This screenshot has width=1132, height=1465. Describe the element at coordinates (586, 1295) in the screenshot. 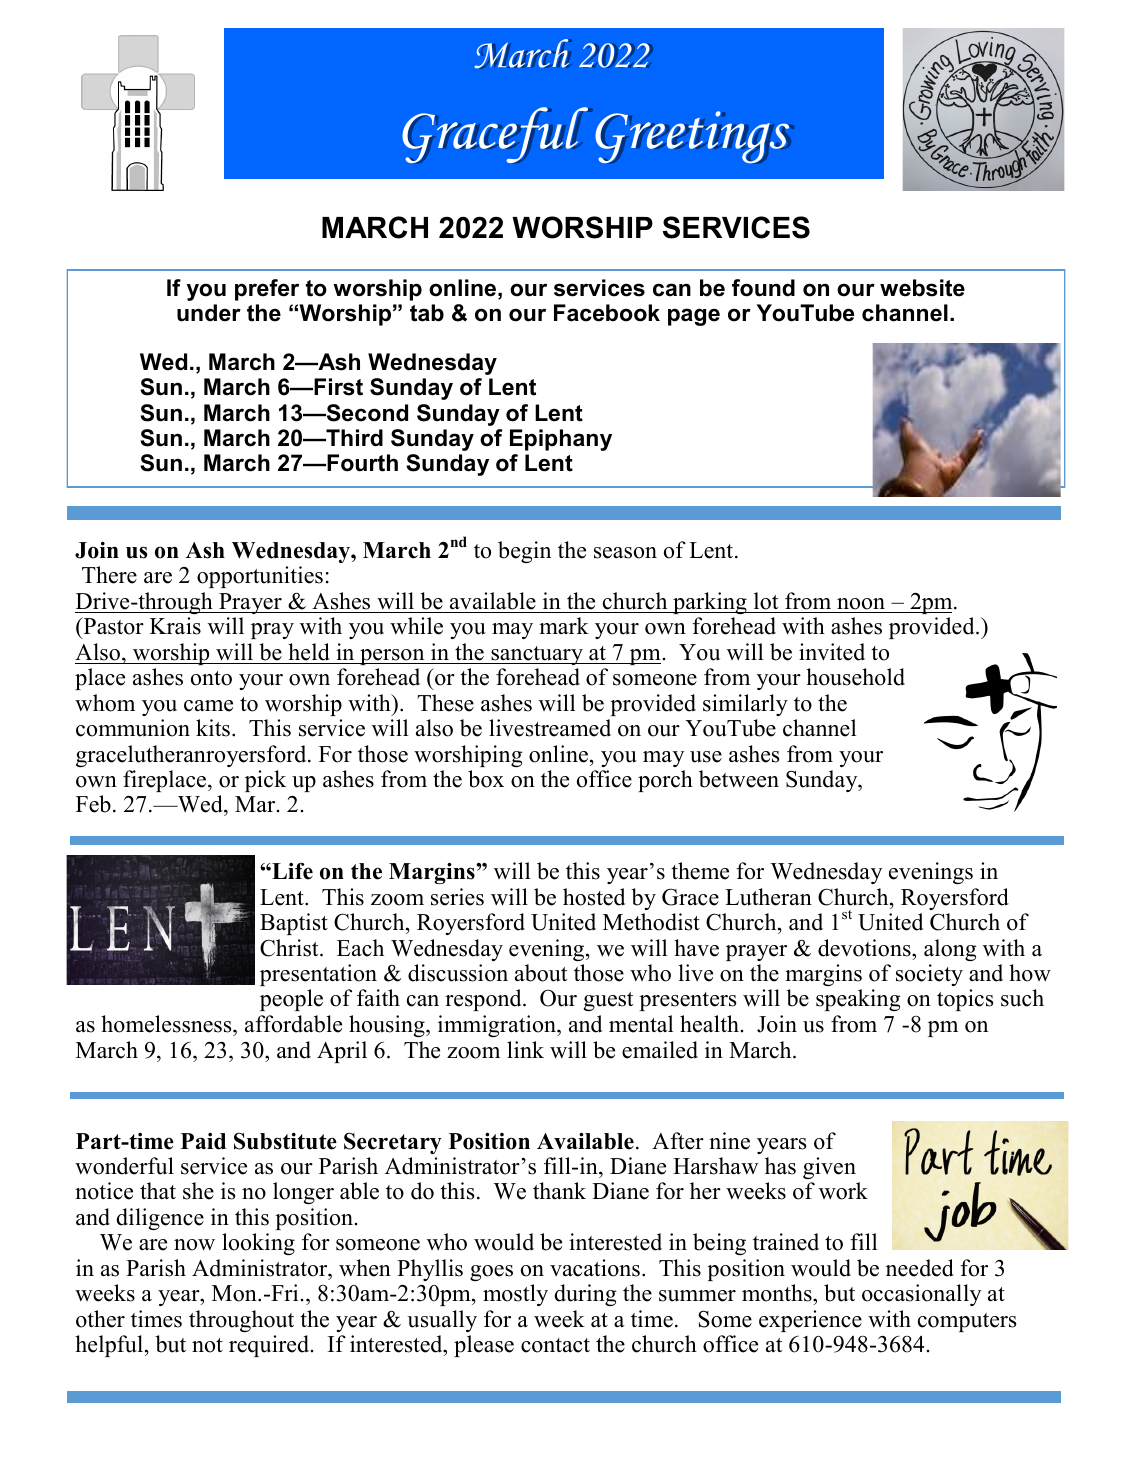

I see `during` at that location.
